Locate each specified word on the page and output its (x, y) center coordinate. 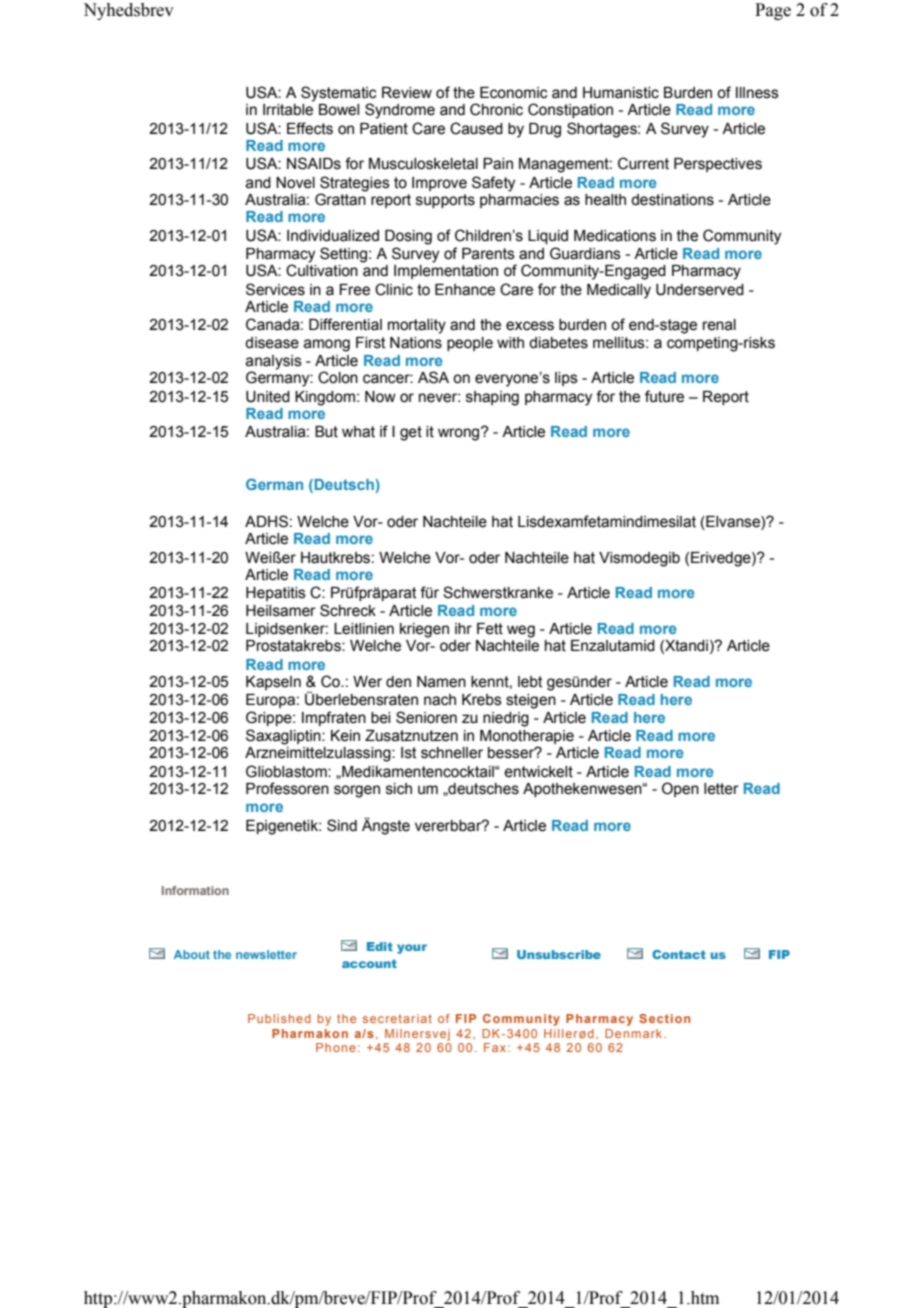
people (470, 344)
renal (719, 325)
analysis (274, 362)
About (192, 954)
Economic (514, 93)
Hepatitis (276, 594)
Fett (490, 629)
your (412, 949)
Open (680, 789)
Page (773, 11)
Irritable (288, 110)
